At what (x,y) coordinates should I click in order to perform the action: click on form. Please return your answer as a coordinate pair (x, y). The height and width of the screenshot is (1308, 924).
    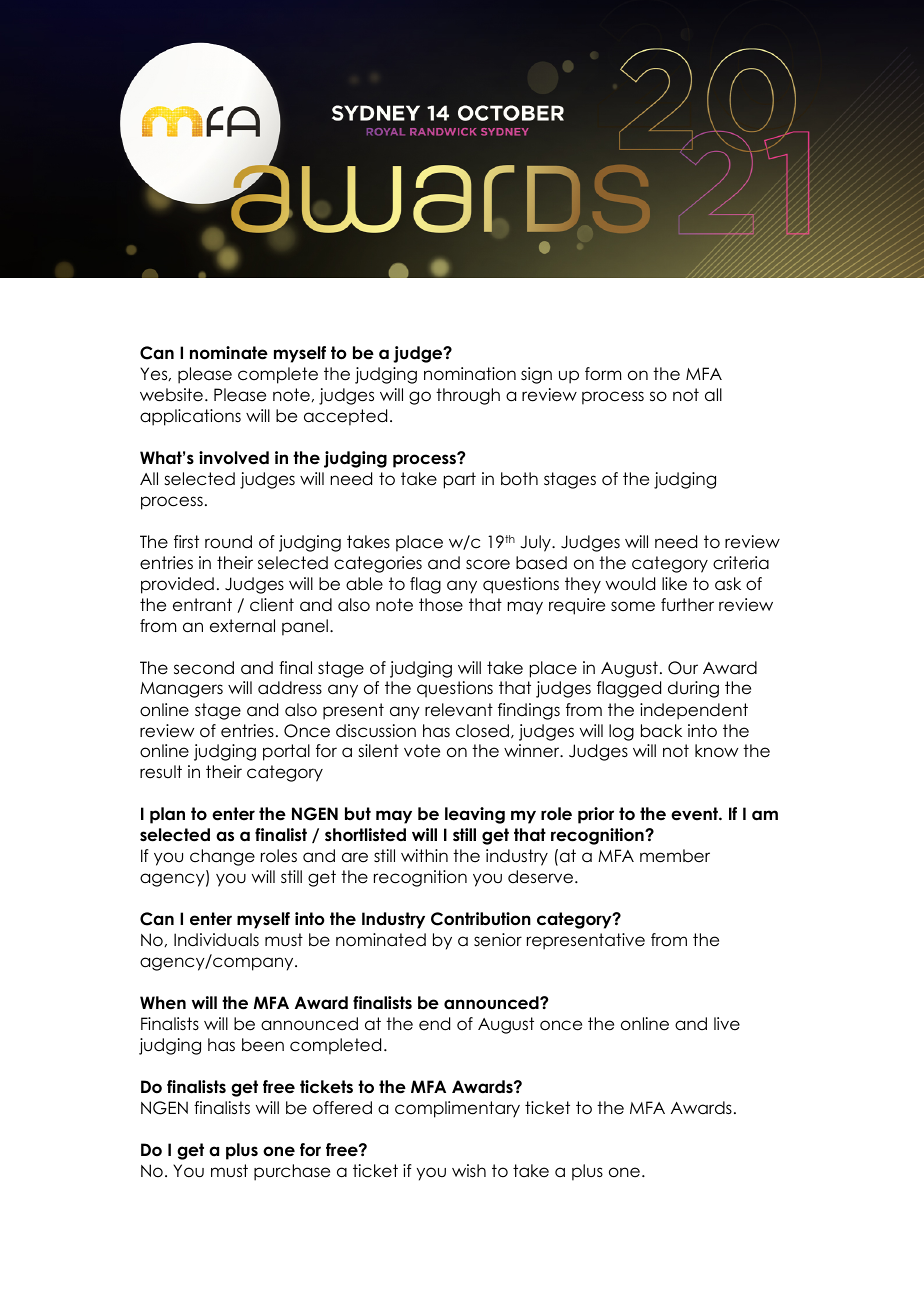
    Looking at the image, I should click on (603, 374).
